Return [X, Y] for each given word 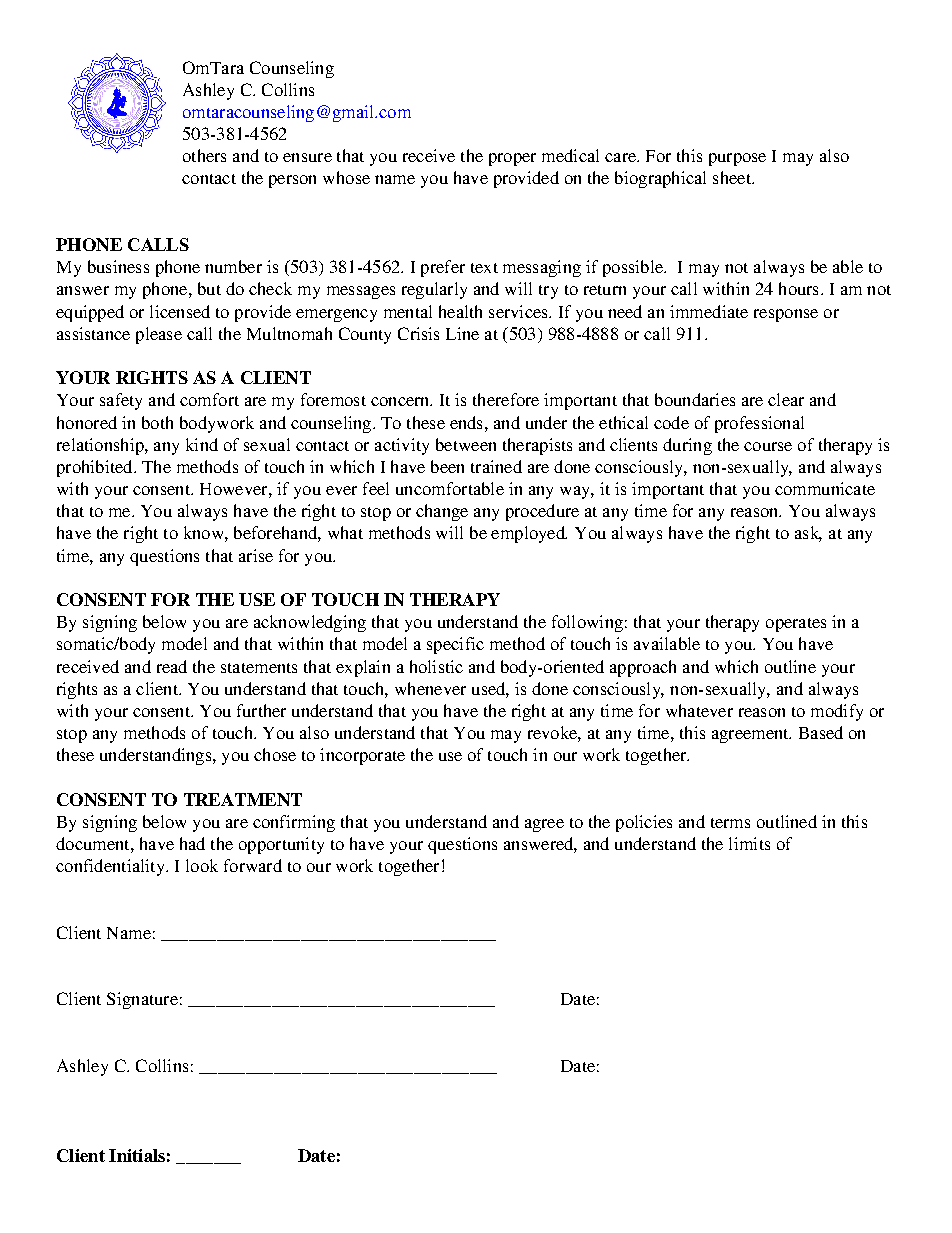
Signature [142, 1000]
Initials [137, 1155]
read [172, 666]
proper [512, 159]
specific [455, 645]
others [204, 155]
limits [749, 843]
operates [796, 625]
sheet [733, 177]
